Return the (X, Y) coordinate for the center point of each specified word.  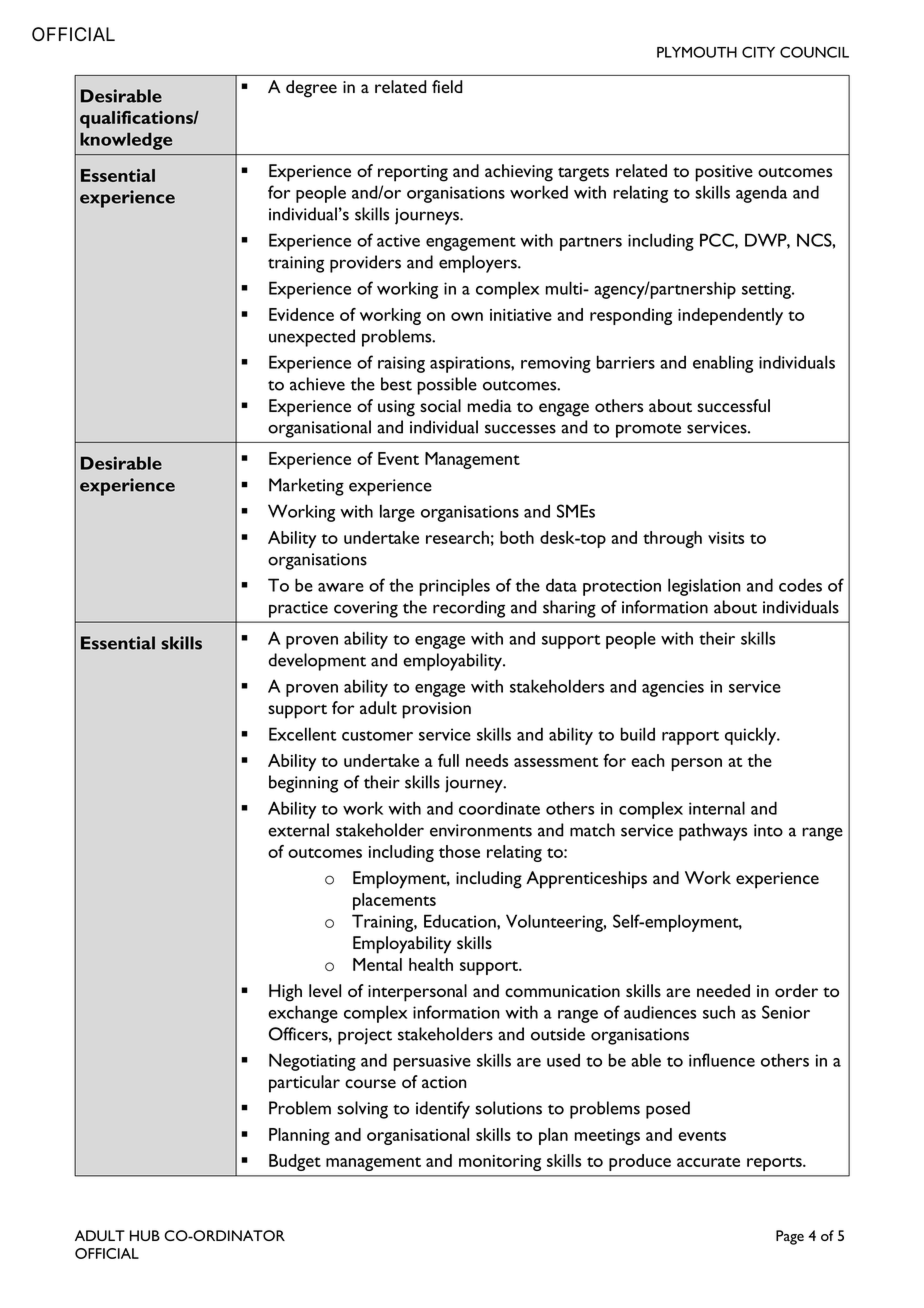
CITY (758, 52)
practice (298, 609)
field (447, 86)
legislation (704, 587)
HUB (145, 1235)
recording (469, 609)
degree (311, 89)
